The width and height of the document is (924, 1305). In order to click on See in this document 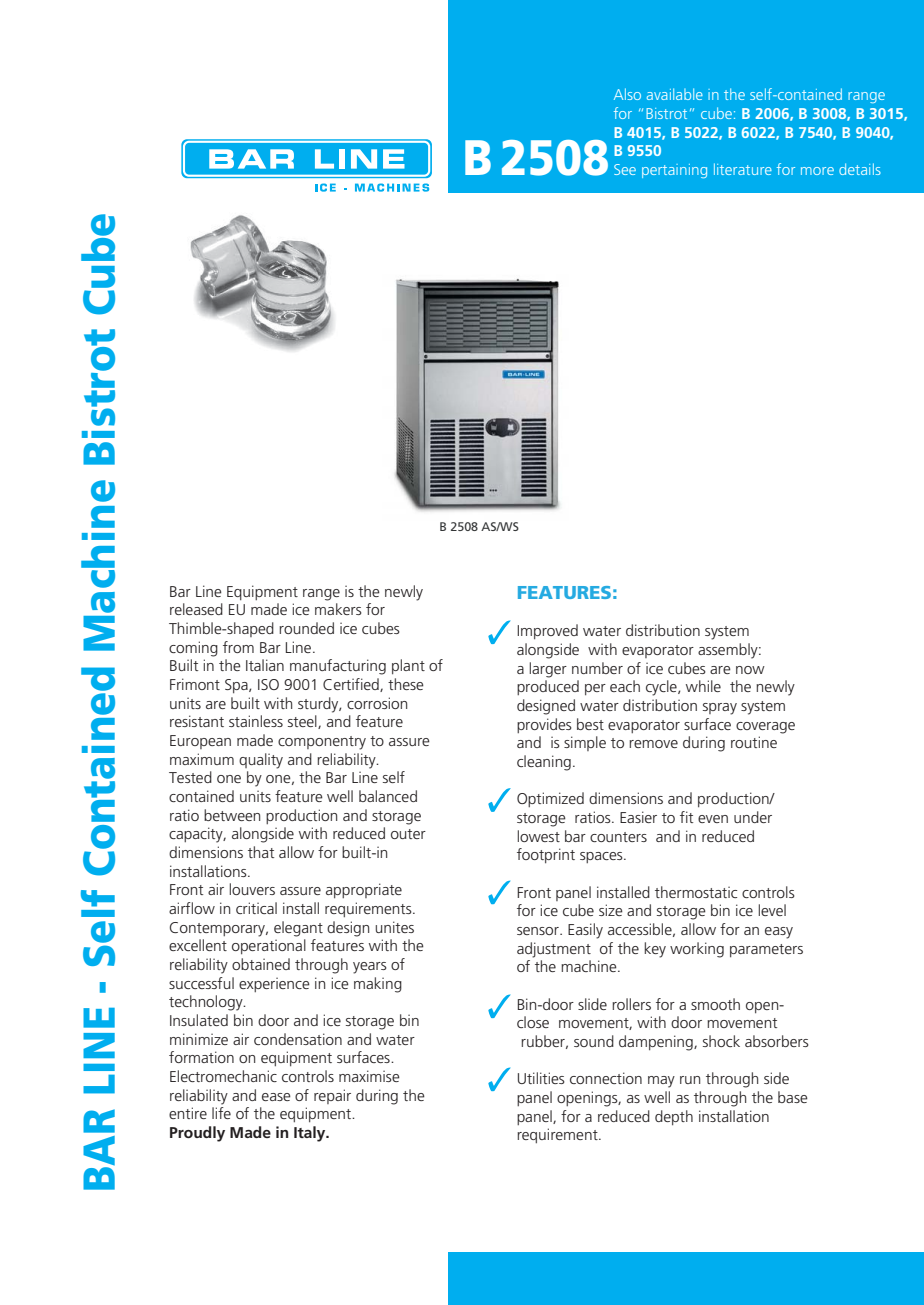, I will do `click(625, 169)`.
